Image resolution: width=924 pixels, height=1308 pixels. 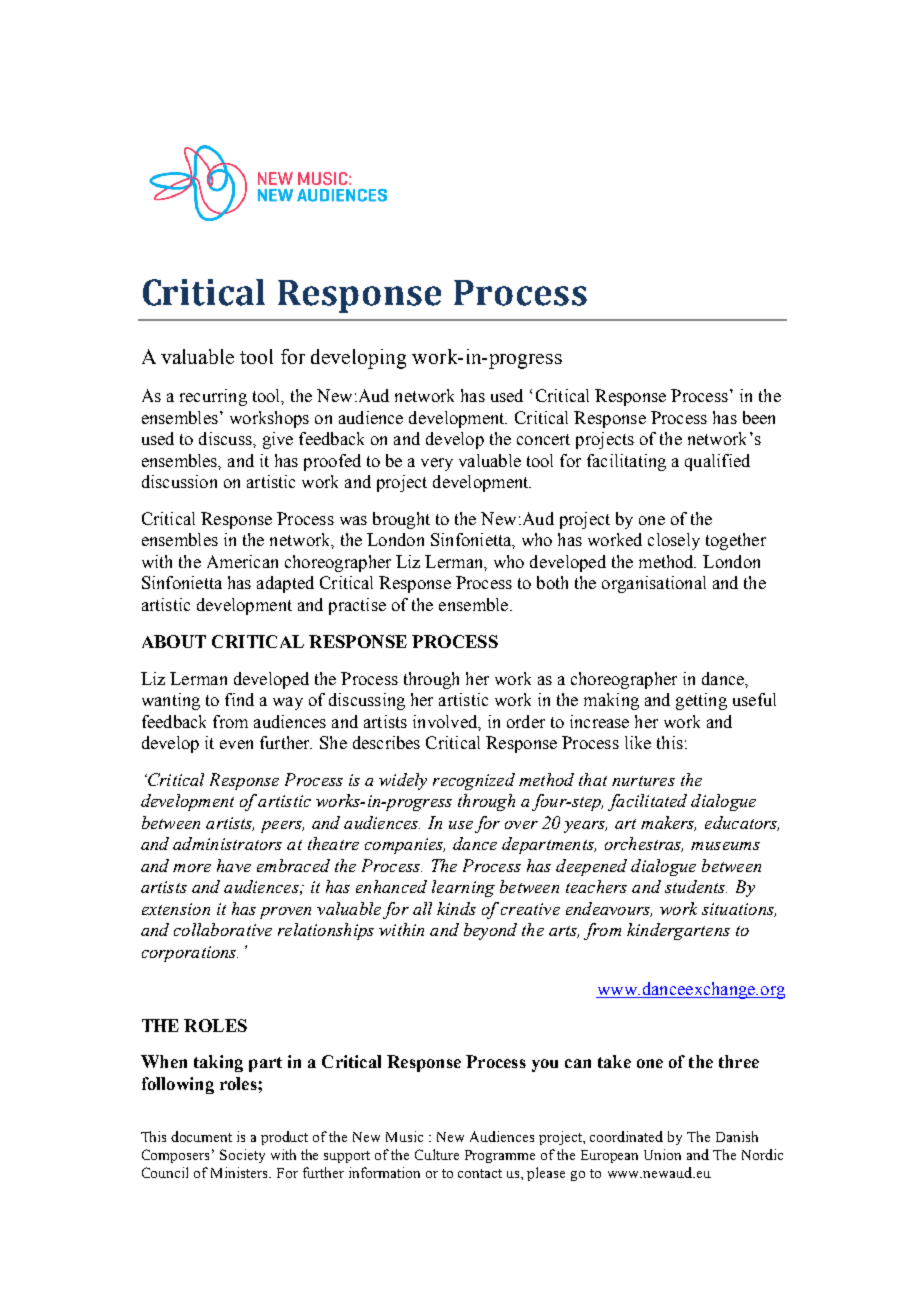 What do you see at coordinates (662, 1154) in the screenshot?
I see `Union` at bounding box center [662, 1154].
